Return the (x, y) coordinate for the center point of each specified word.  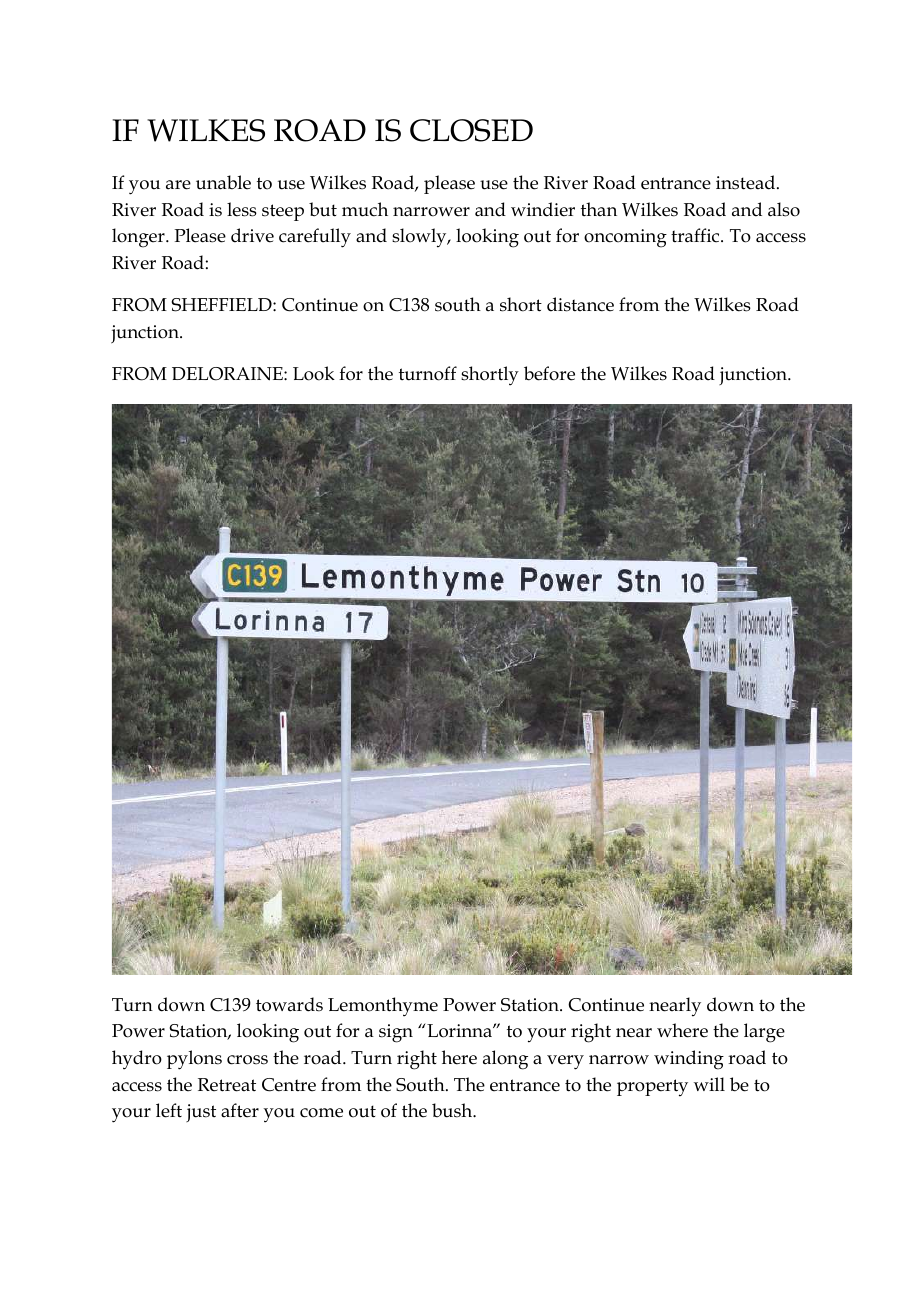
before (549, 373)
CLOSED (471, 130)
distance (580, 304)
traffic (696, 235)
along (505, 1060)
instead (747, 182)
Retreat (227, 1085)
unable (223, 182)
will (709, 1084)
